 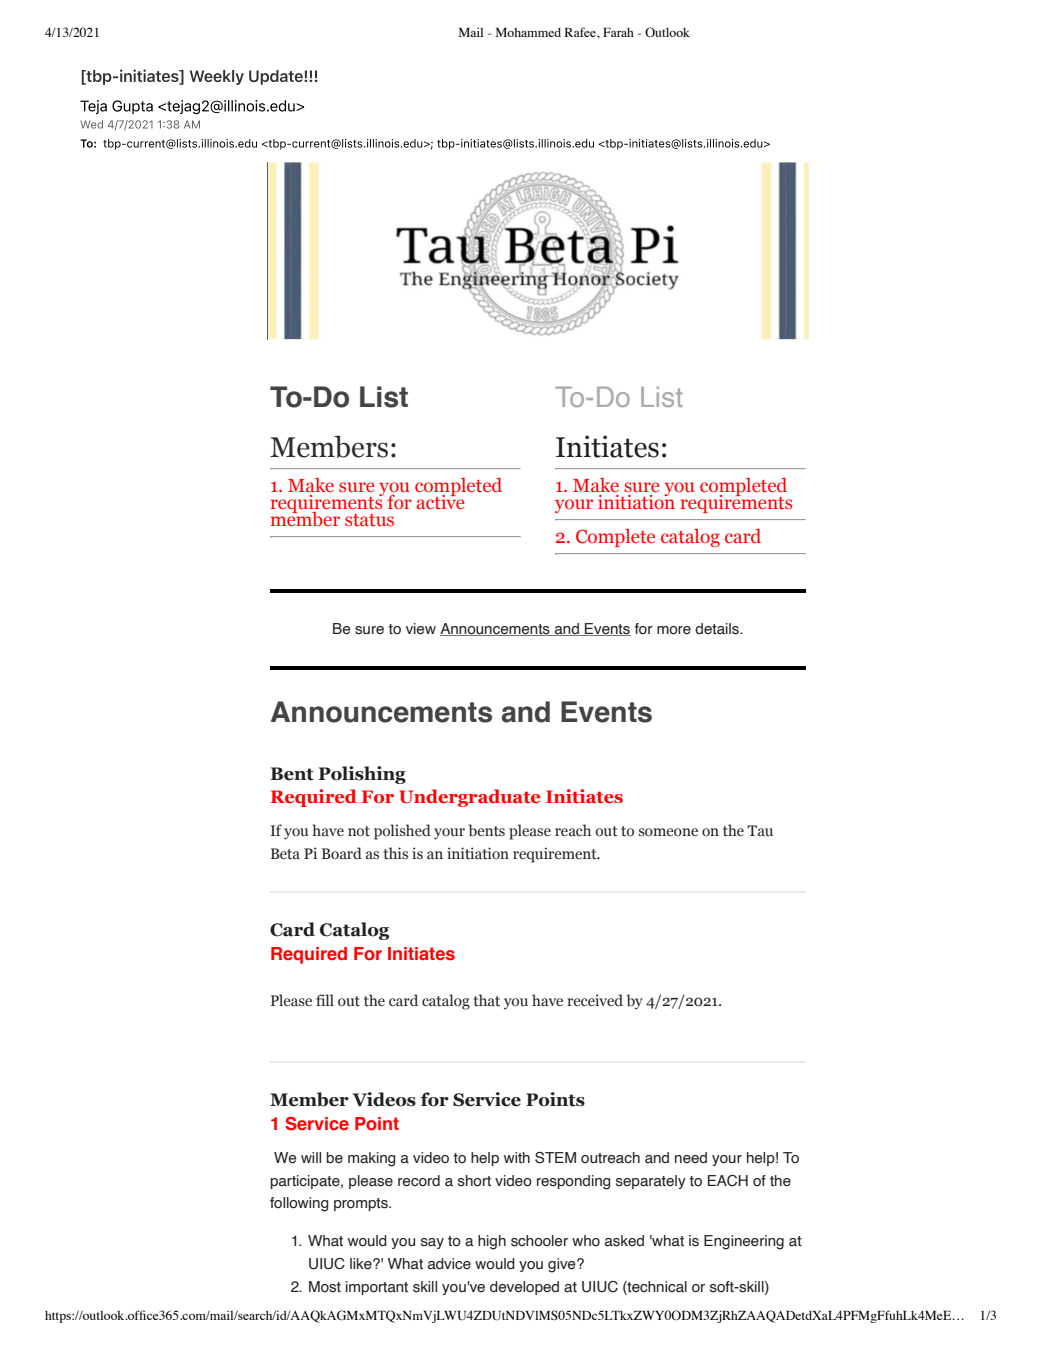 What do you see at coordinates (595, 1000) in the screenshot?
I see `received` at bounding box center [595, 1000].
